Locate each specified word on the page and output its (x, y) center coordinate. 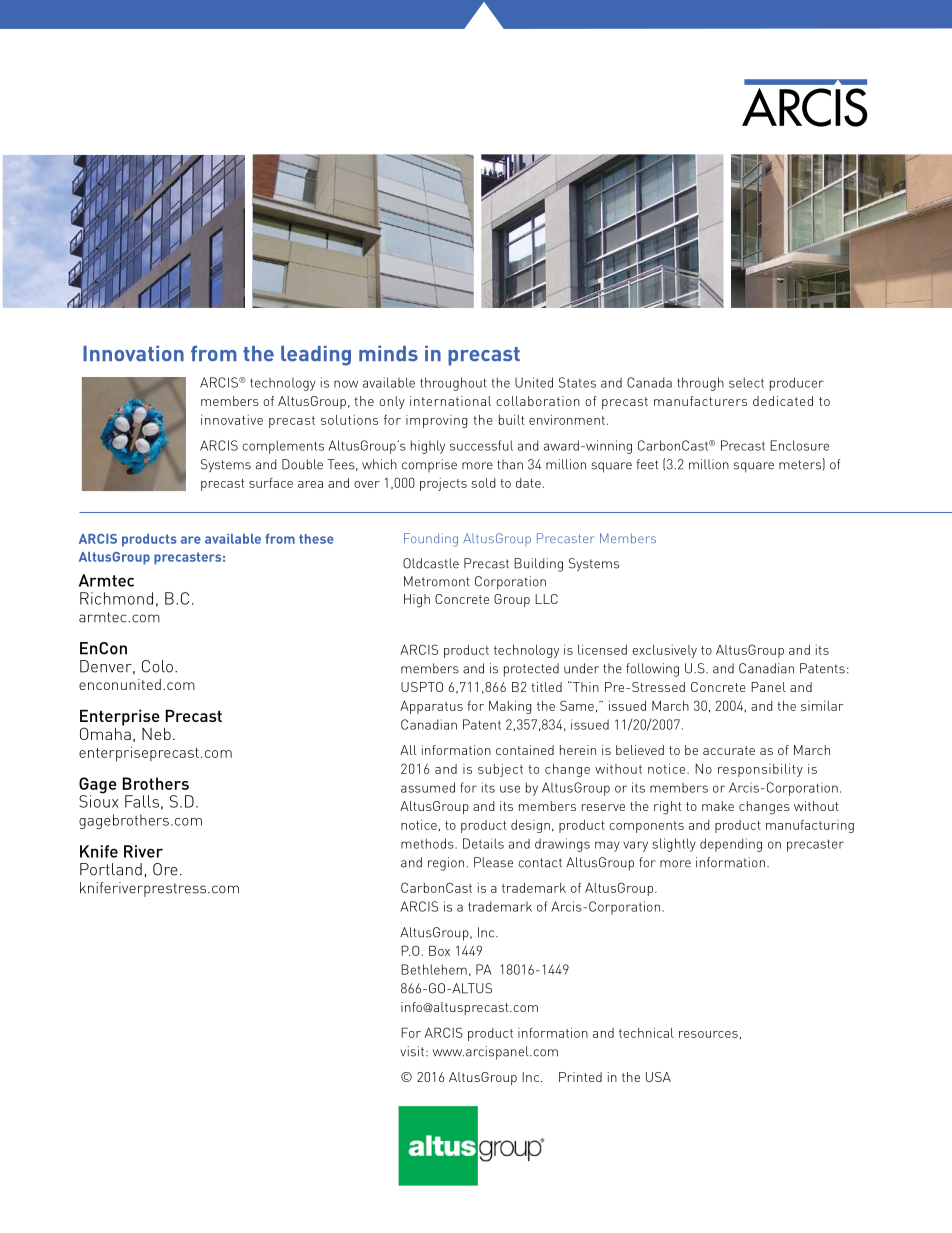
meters (800, 465)
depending (731, 845)
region (446, 864)
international (450, 401)
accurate (729, 750)
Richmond (116, 598)
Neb (156, 734)
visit (412, 1051)
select (746, 382)
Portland (111, 869)
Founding (431, 540)
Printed (580, 1077)
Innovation (133, 353)
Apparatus (431, 707)
